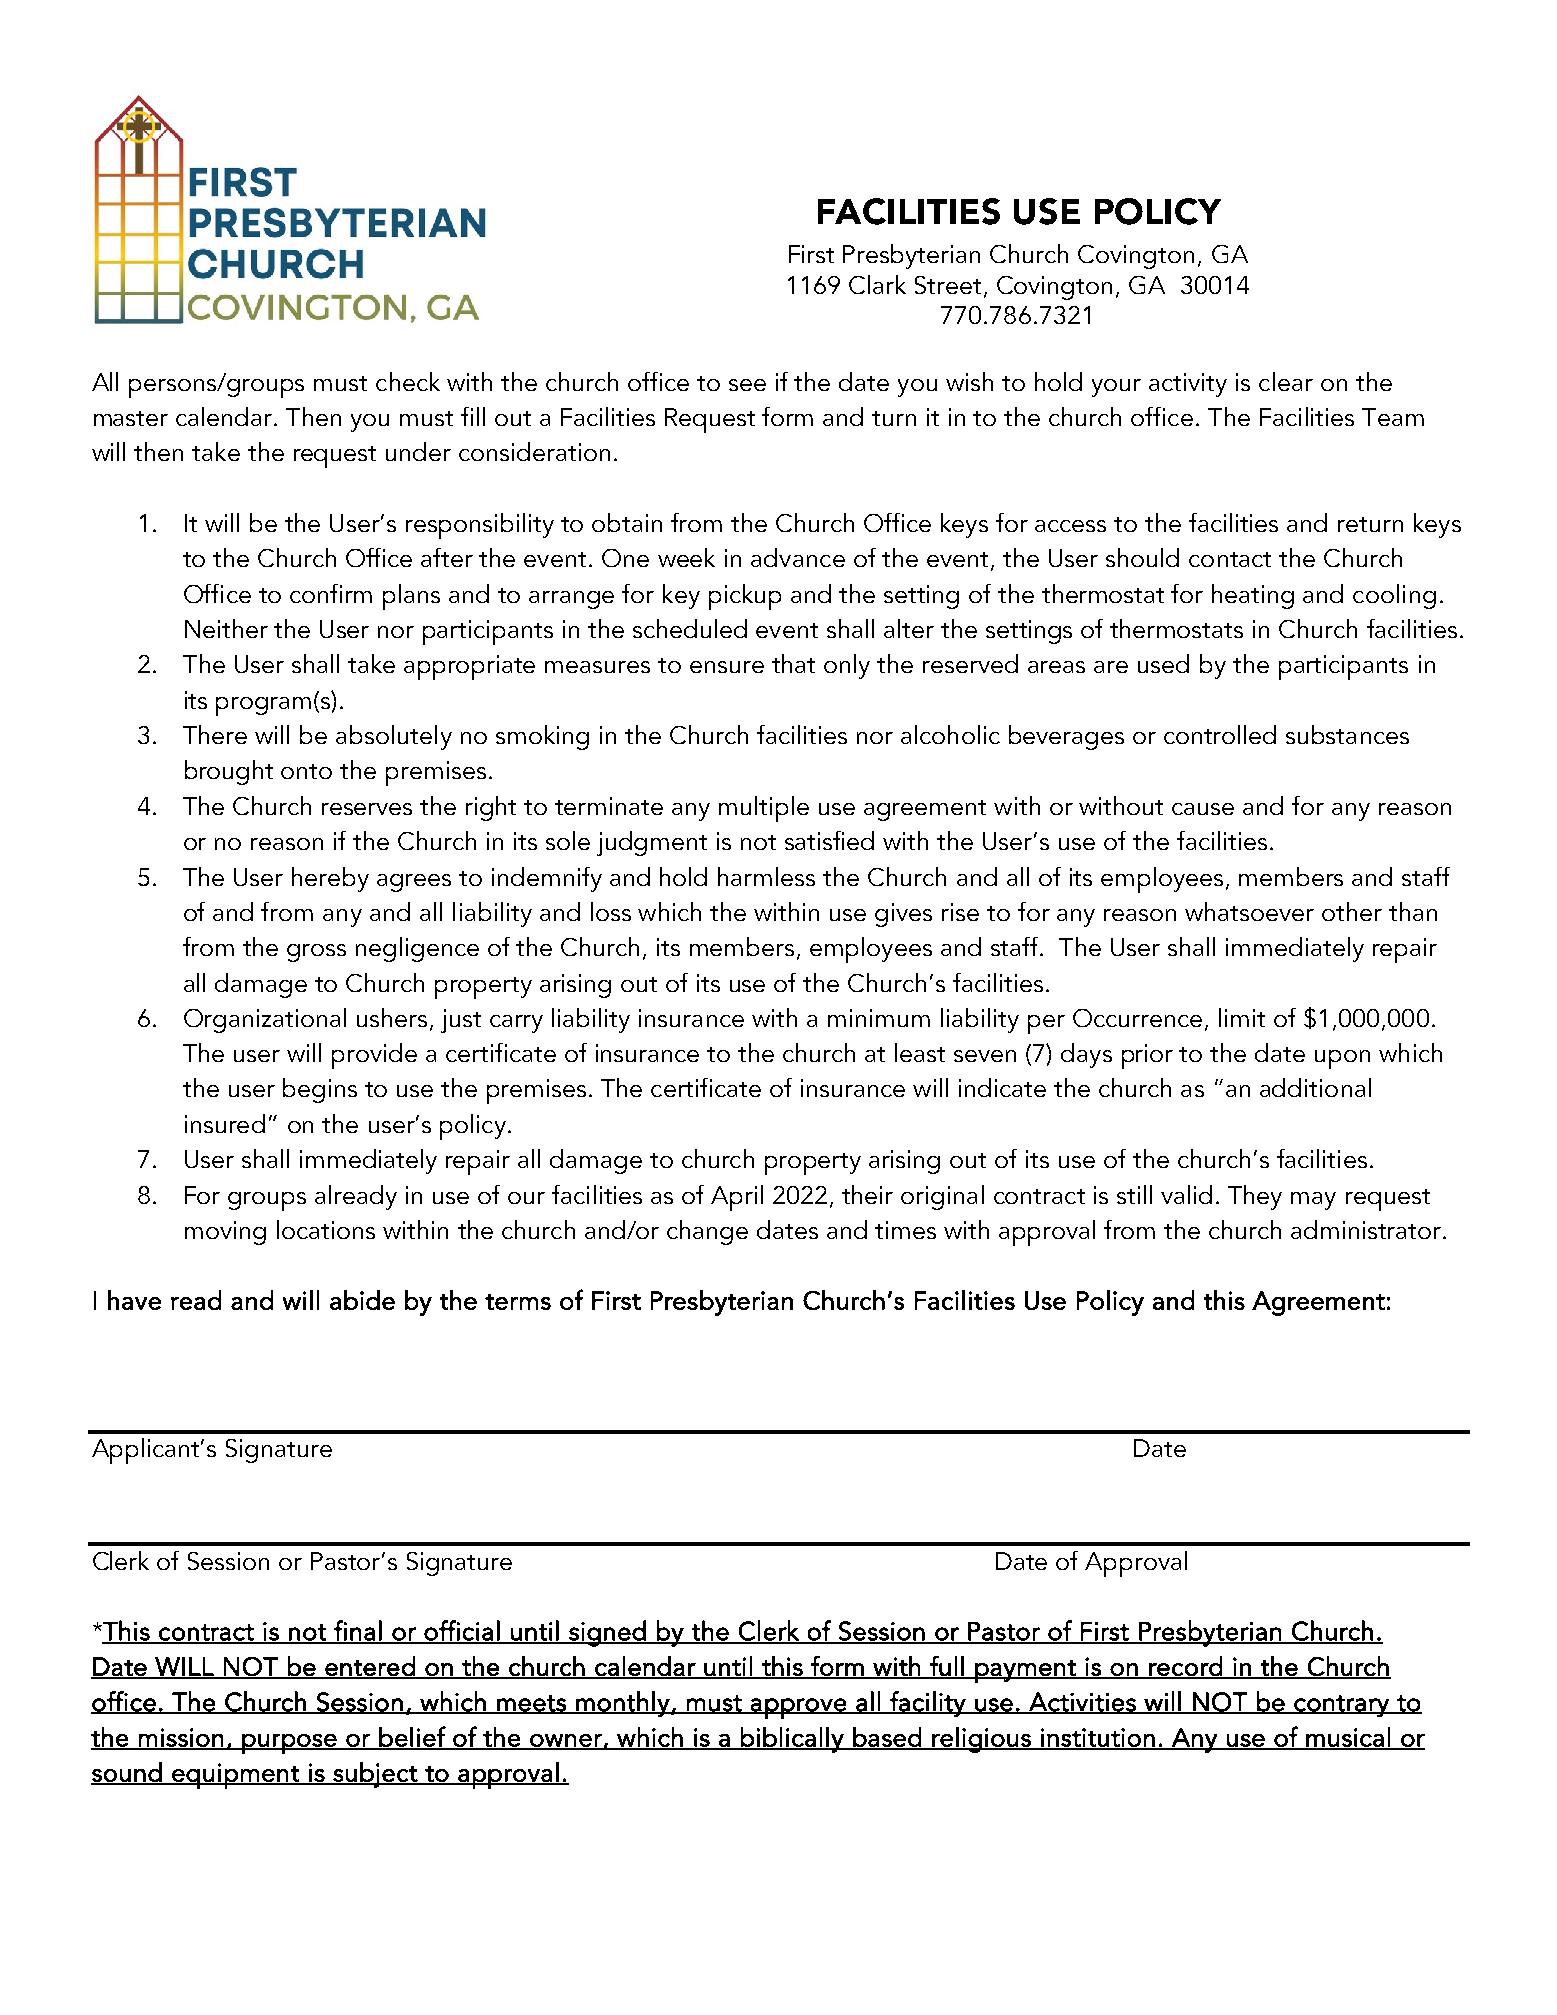  What do you see at coordinates (1286, 381) in the screenshot?
I see `clear` at bounding box center [1286, 381].
